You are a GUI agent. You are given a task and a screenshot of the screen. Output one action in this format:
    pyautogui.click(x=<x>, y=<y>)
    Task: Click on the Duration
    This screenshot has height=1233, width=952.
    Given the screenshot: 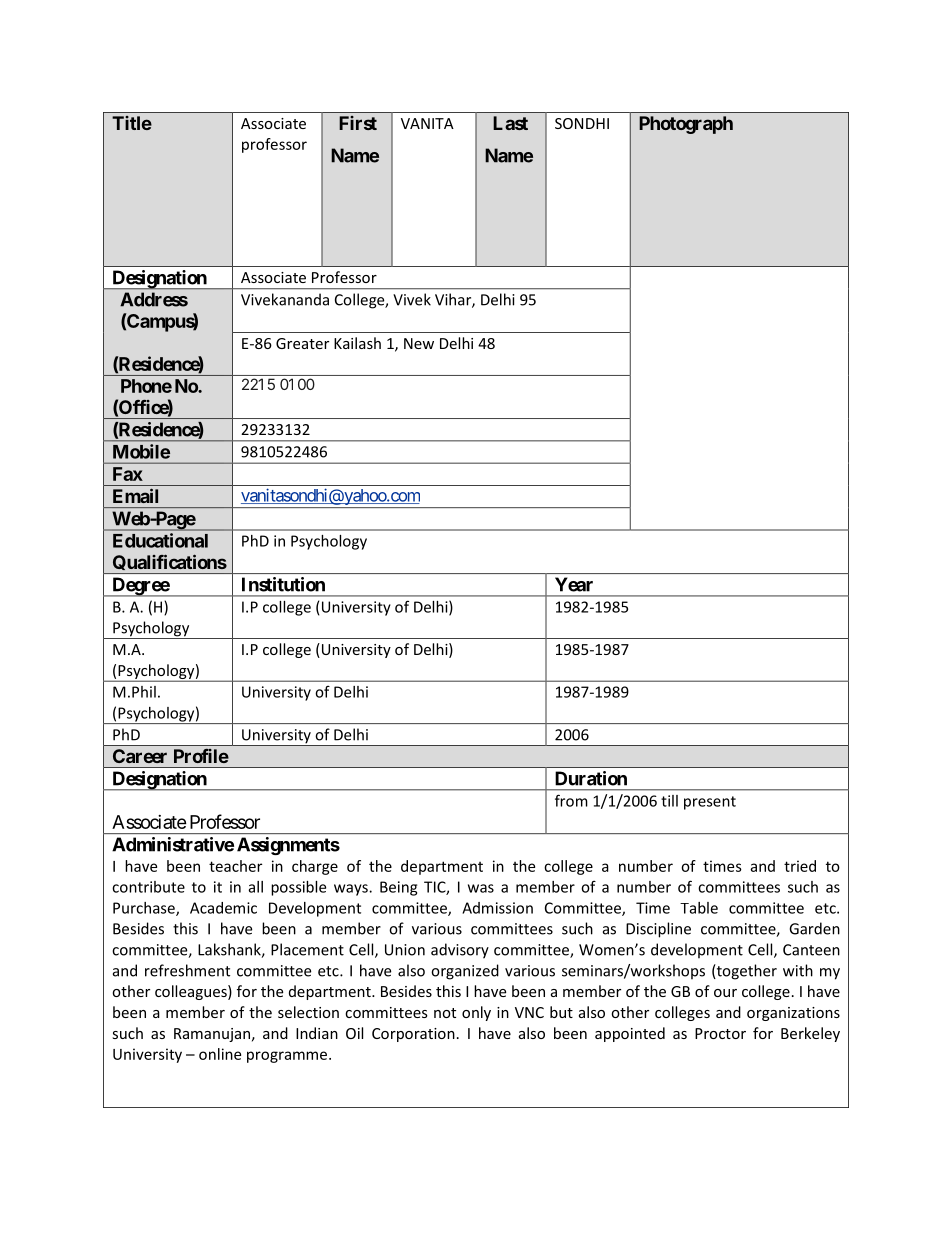 What is the action you would take?
    pyautogui.click(x=591, y=778)
